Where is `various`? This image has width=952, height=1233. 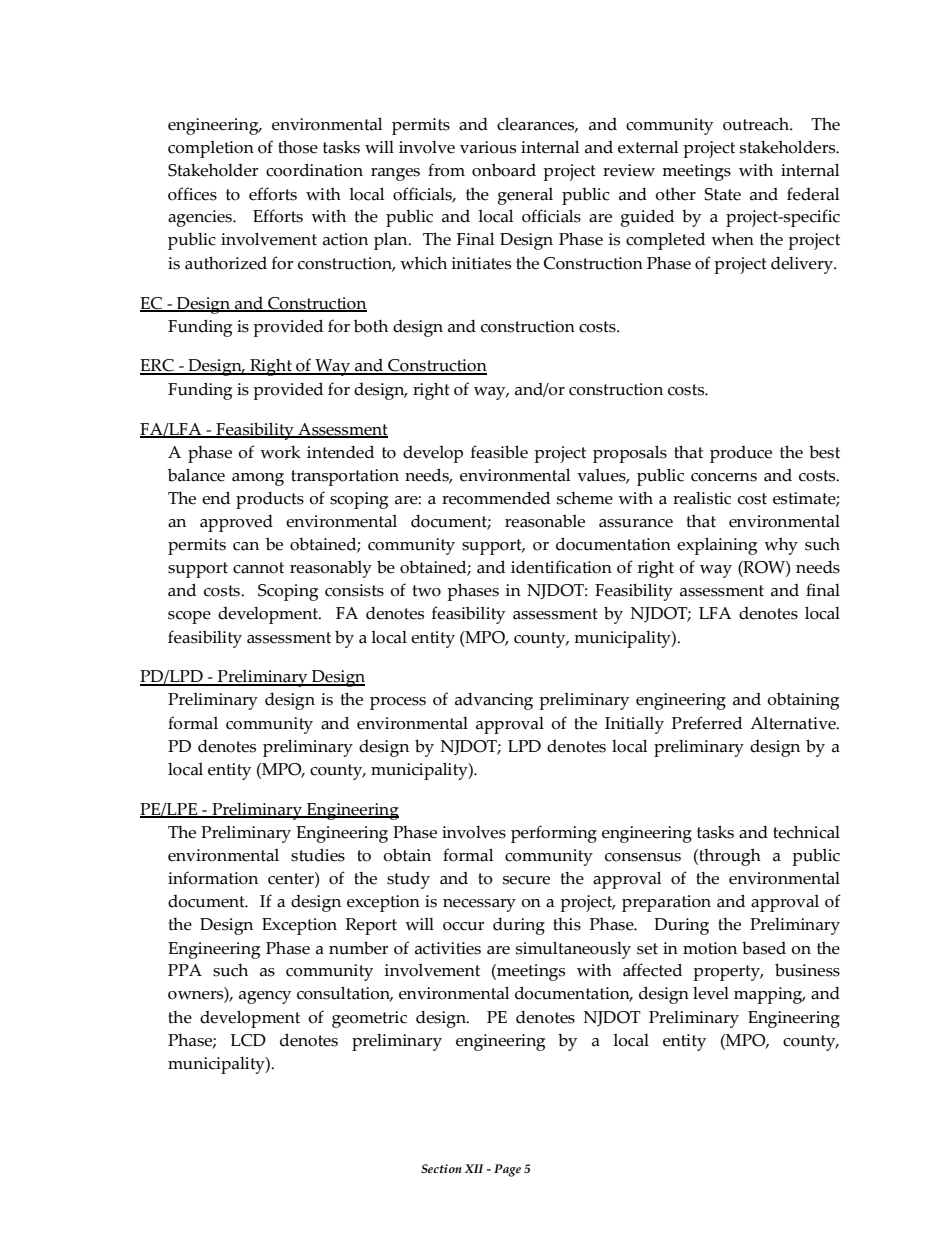
various is located at coordinates (488, 147).
